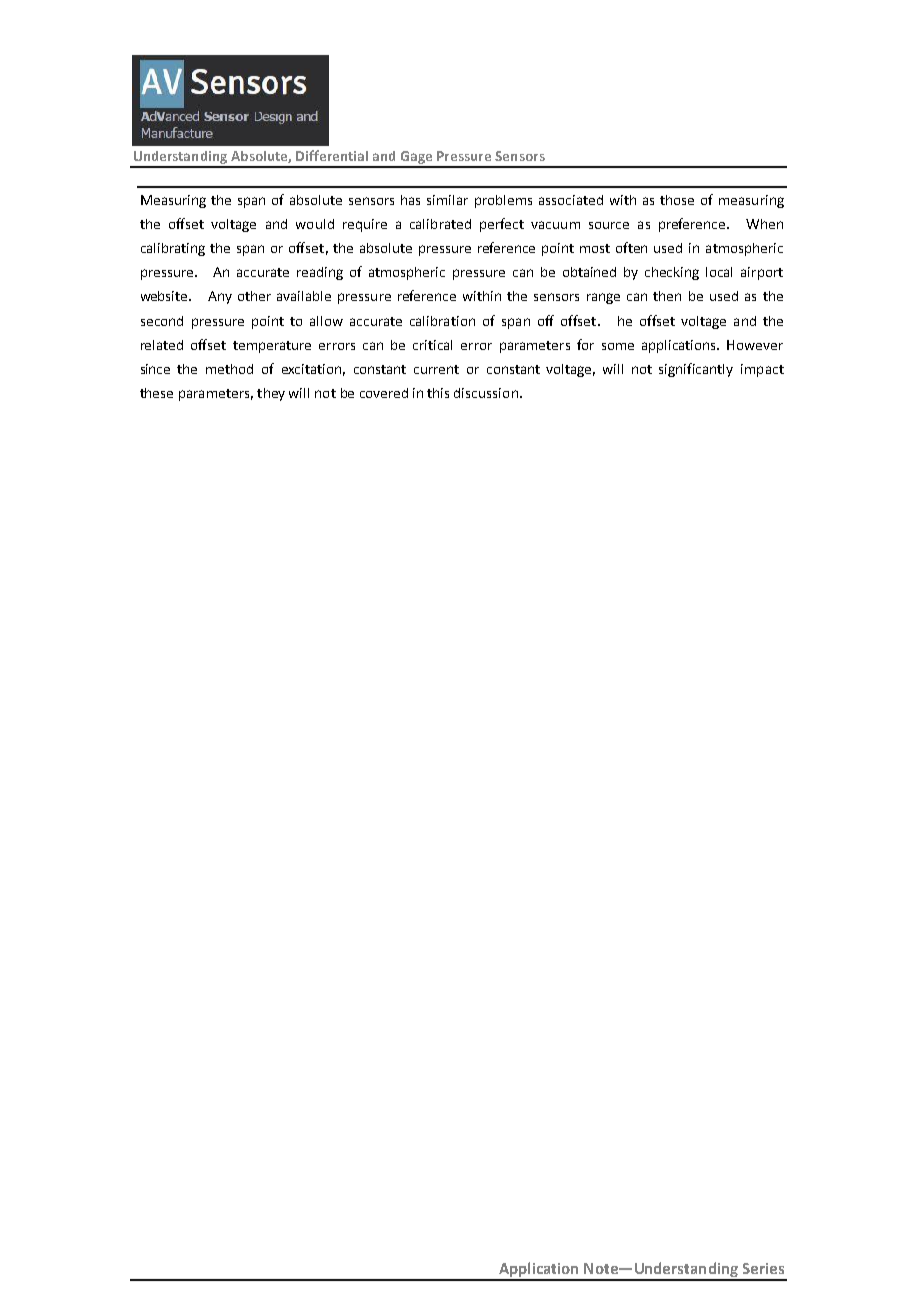  What do you see at coordinates (677, 200) in the document?
I see `those` at bounding box center [677, 200].
